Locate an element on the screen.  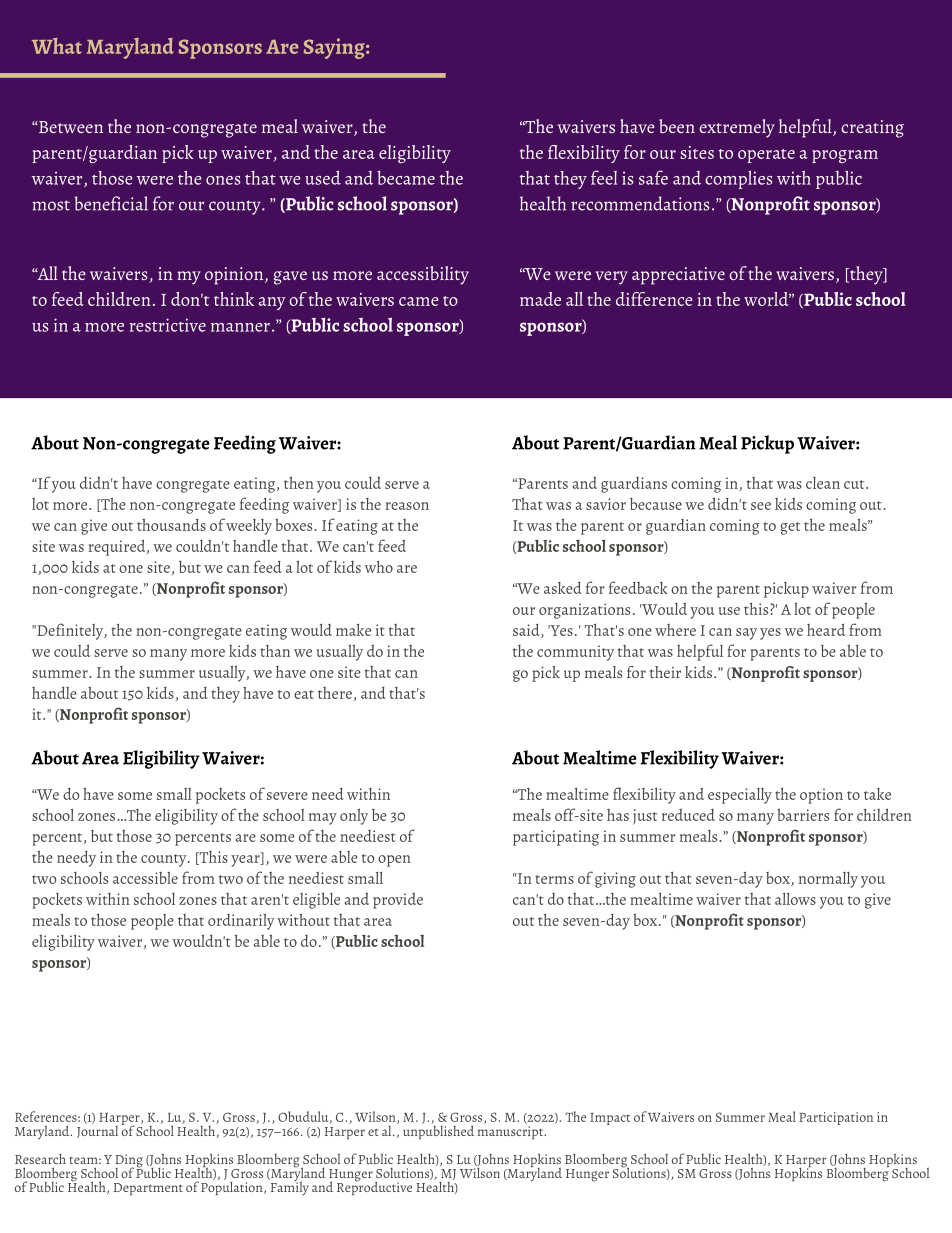
reason is located at coordinates (407, 506).
